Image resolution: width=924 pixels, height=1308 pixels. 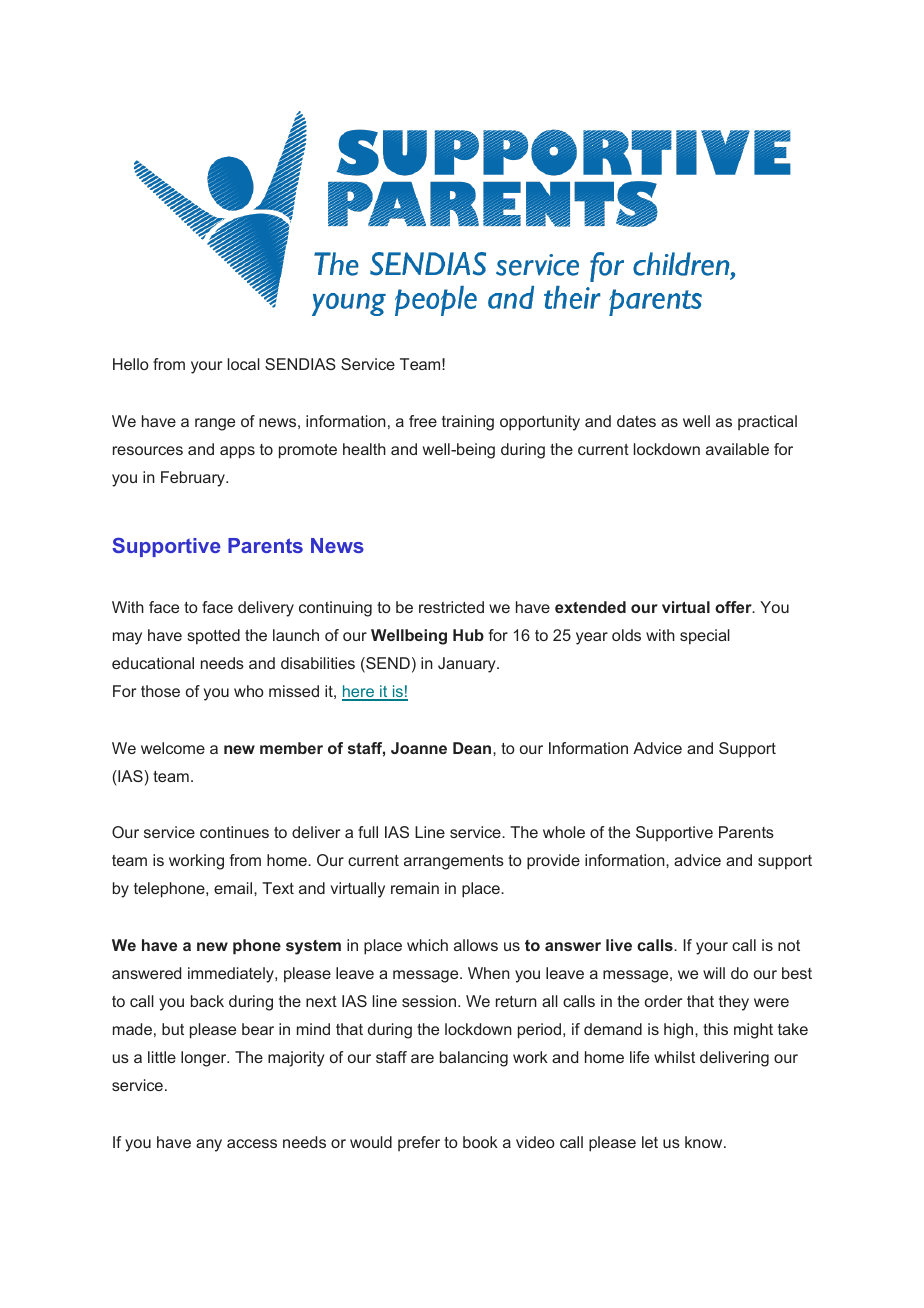 I want to click on training, so click(x=468, y=423).
